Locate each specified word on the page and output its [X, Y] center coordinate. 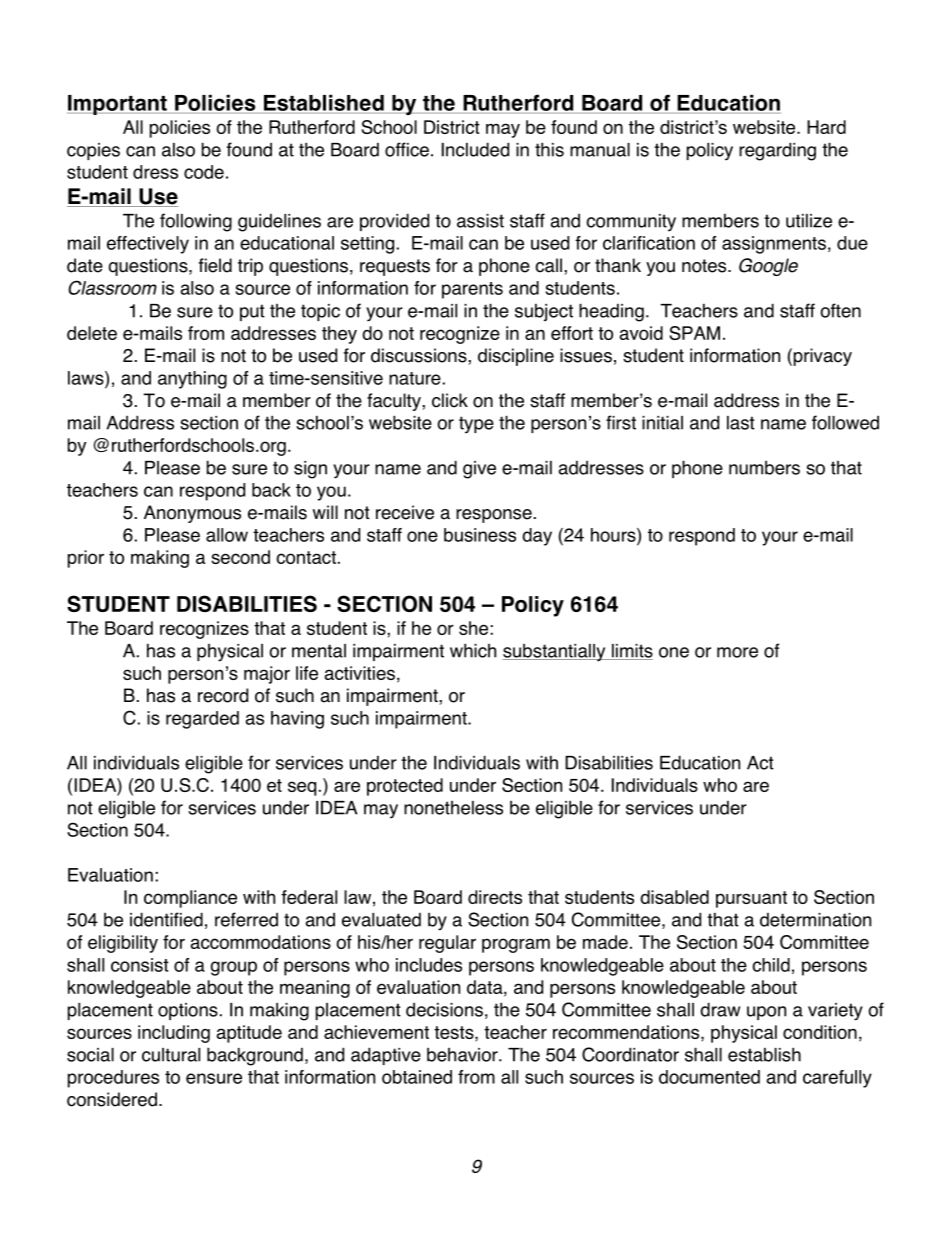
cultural [171, 1055]
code [204, 172]
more [737, 652]
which [473, 650]
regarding [777, 151]
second [240, 557]
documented [709, 1077]
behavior [463, 1055]
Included [475, 149]
